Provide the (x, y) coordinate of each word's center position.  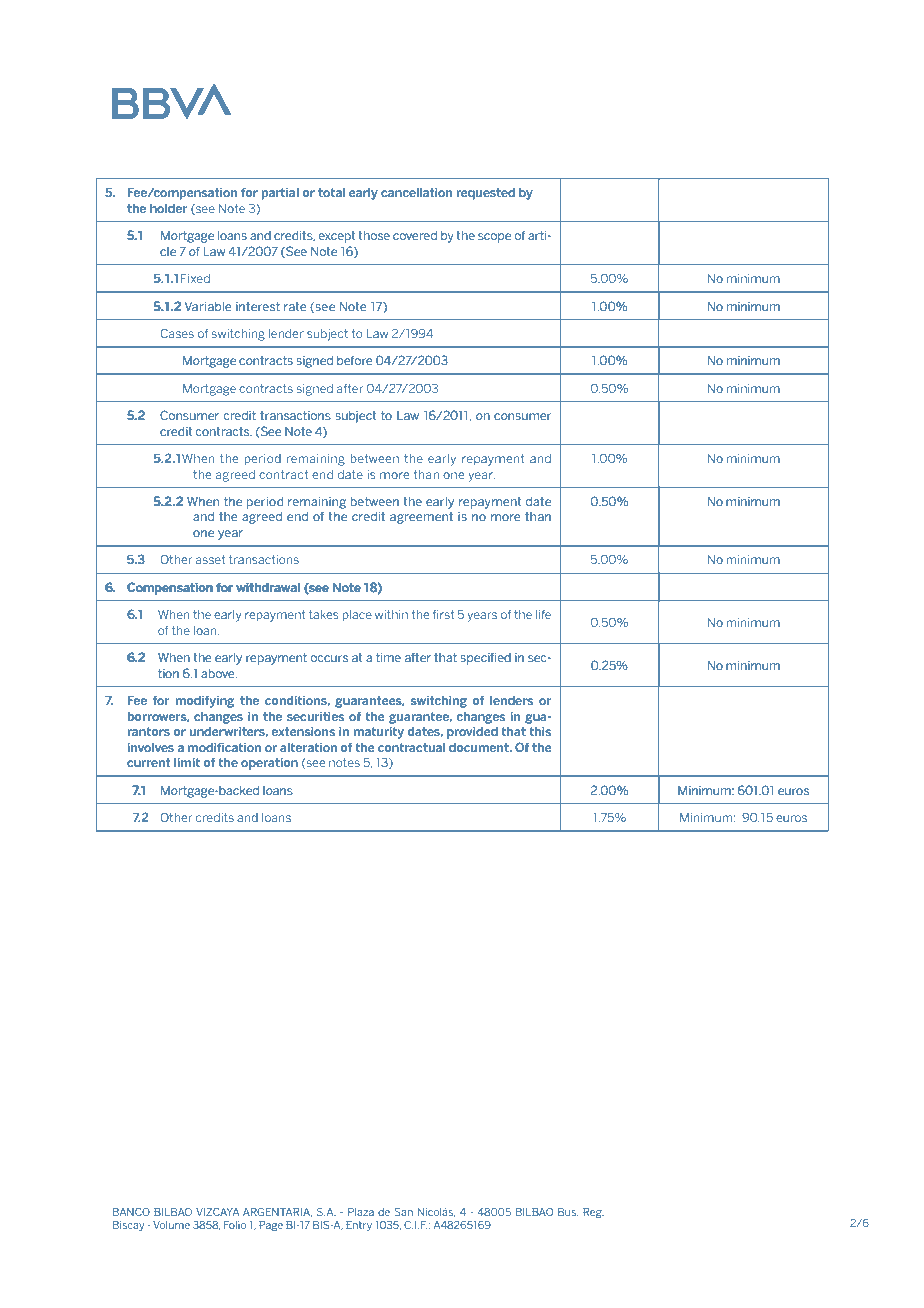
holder (168, 208)
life (543, 614)
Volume (171, 1225)
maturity (379, 733)
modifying (205, 702)
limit (187, 762)
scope (494, 237)
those (374, 235)
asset (210, 559)
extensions (303, 731)
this (540, 731)
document (480, 747)
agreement (421, 518)
